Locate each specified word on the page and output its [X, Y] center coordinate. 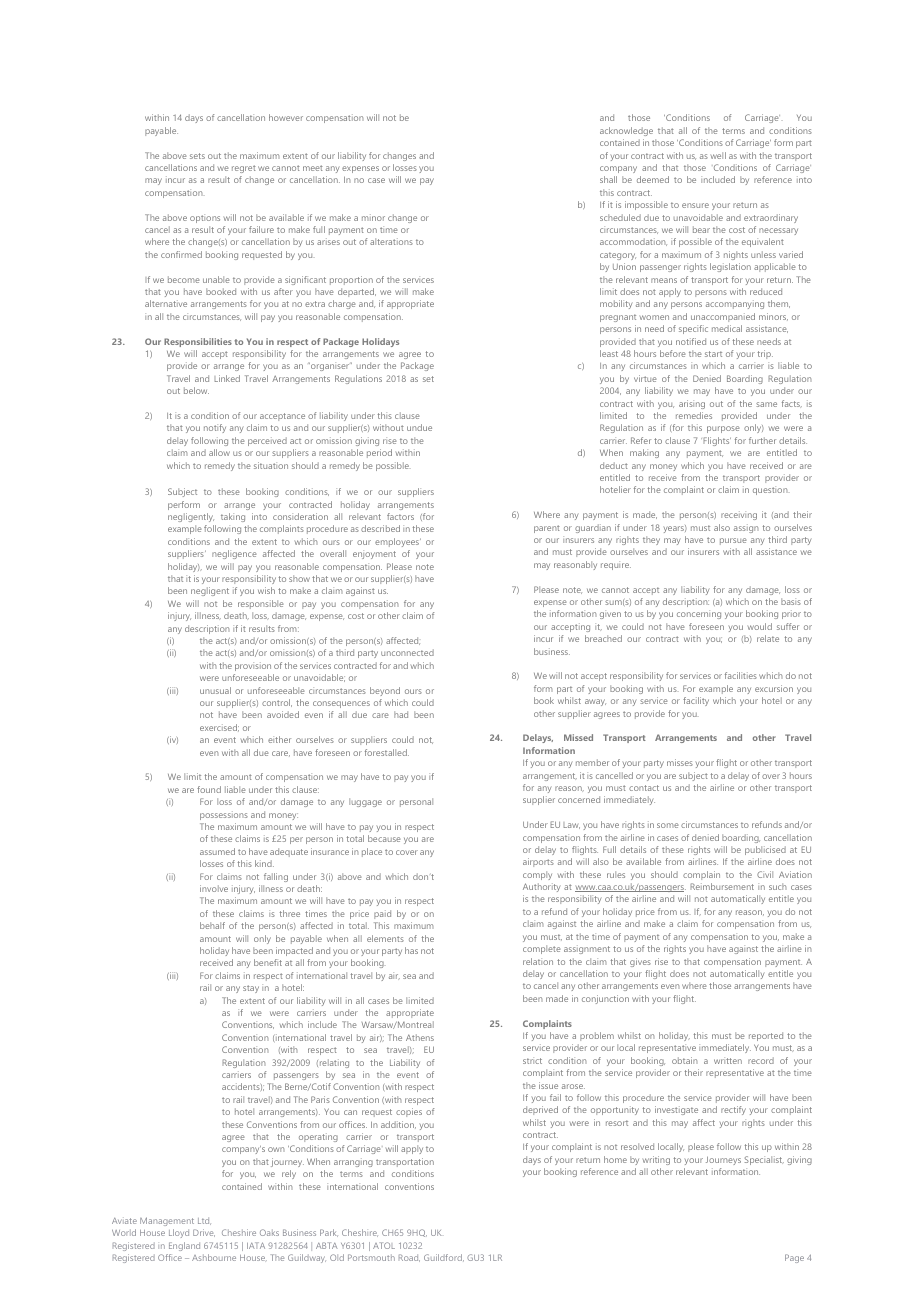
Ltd [204, 1221]
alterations [391, 241]
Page [794, 1258]
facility [696, 701]
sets [197, 156]
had [401, 714]
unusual [215, 690]
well [718, 155]
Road [409, 1258]
